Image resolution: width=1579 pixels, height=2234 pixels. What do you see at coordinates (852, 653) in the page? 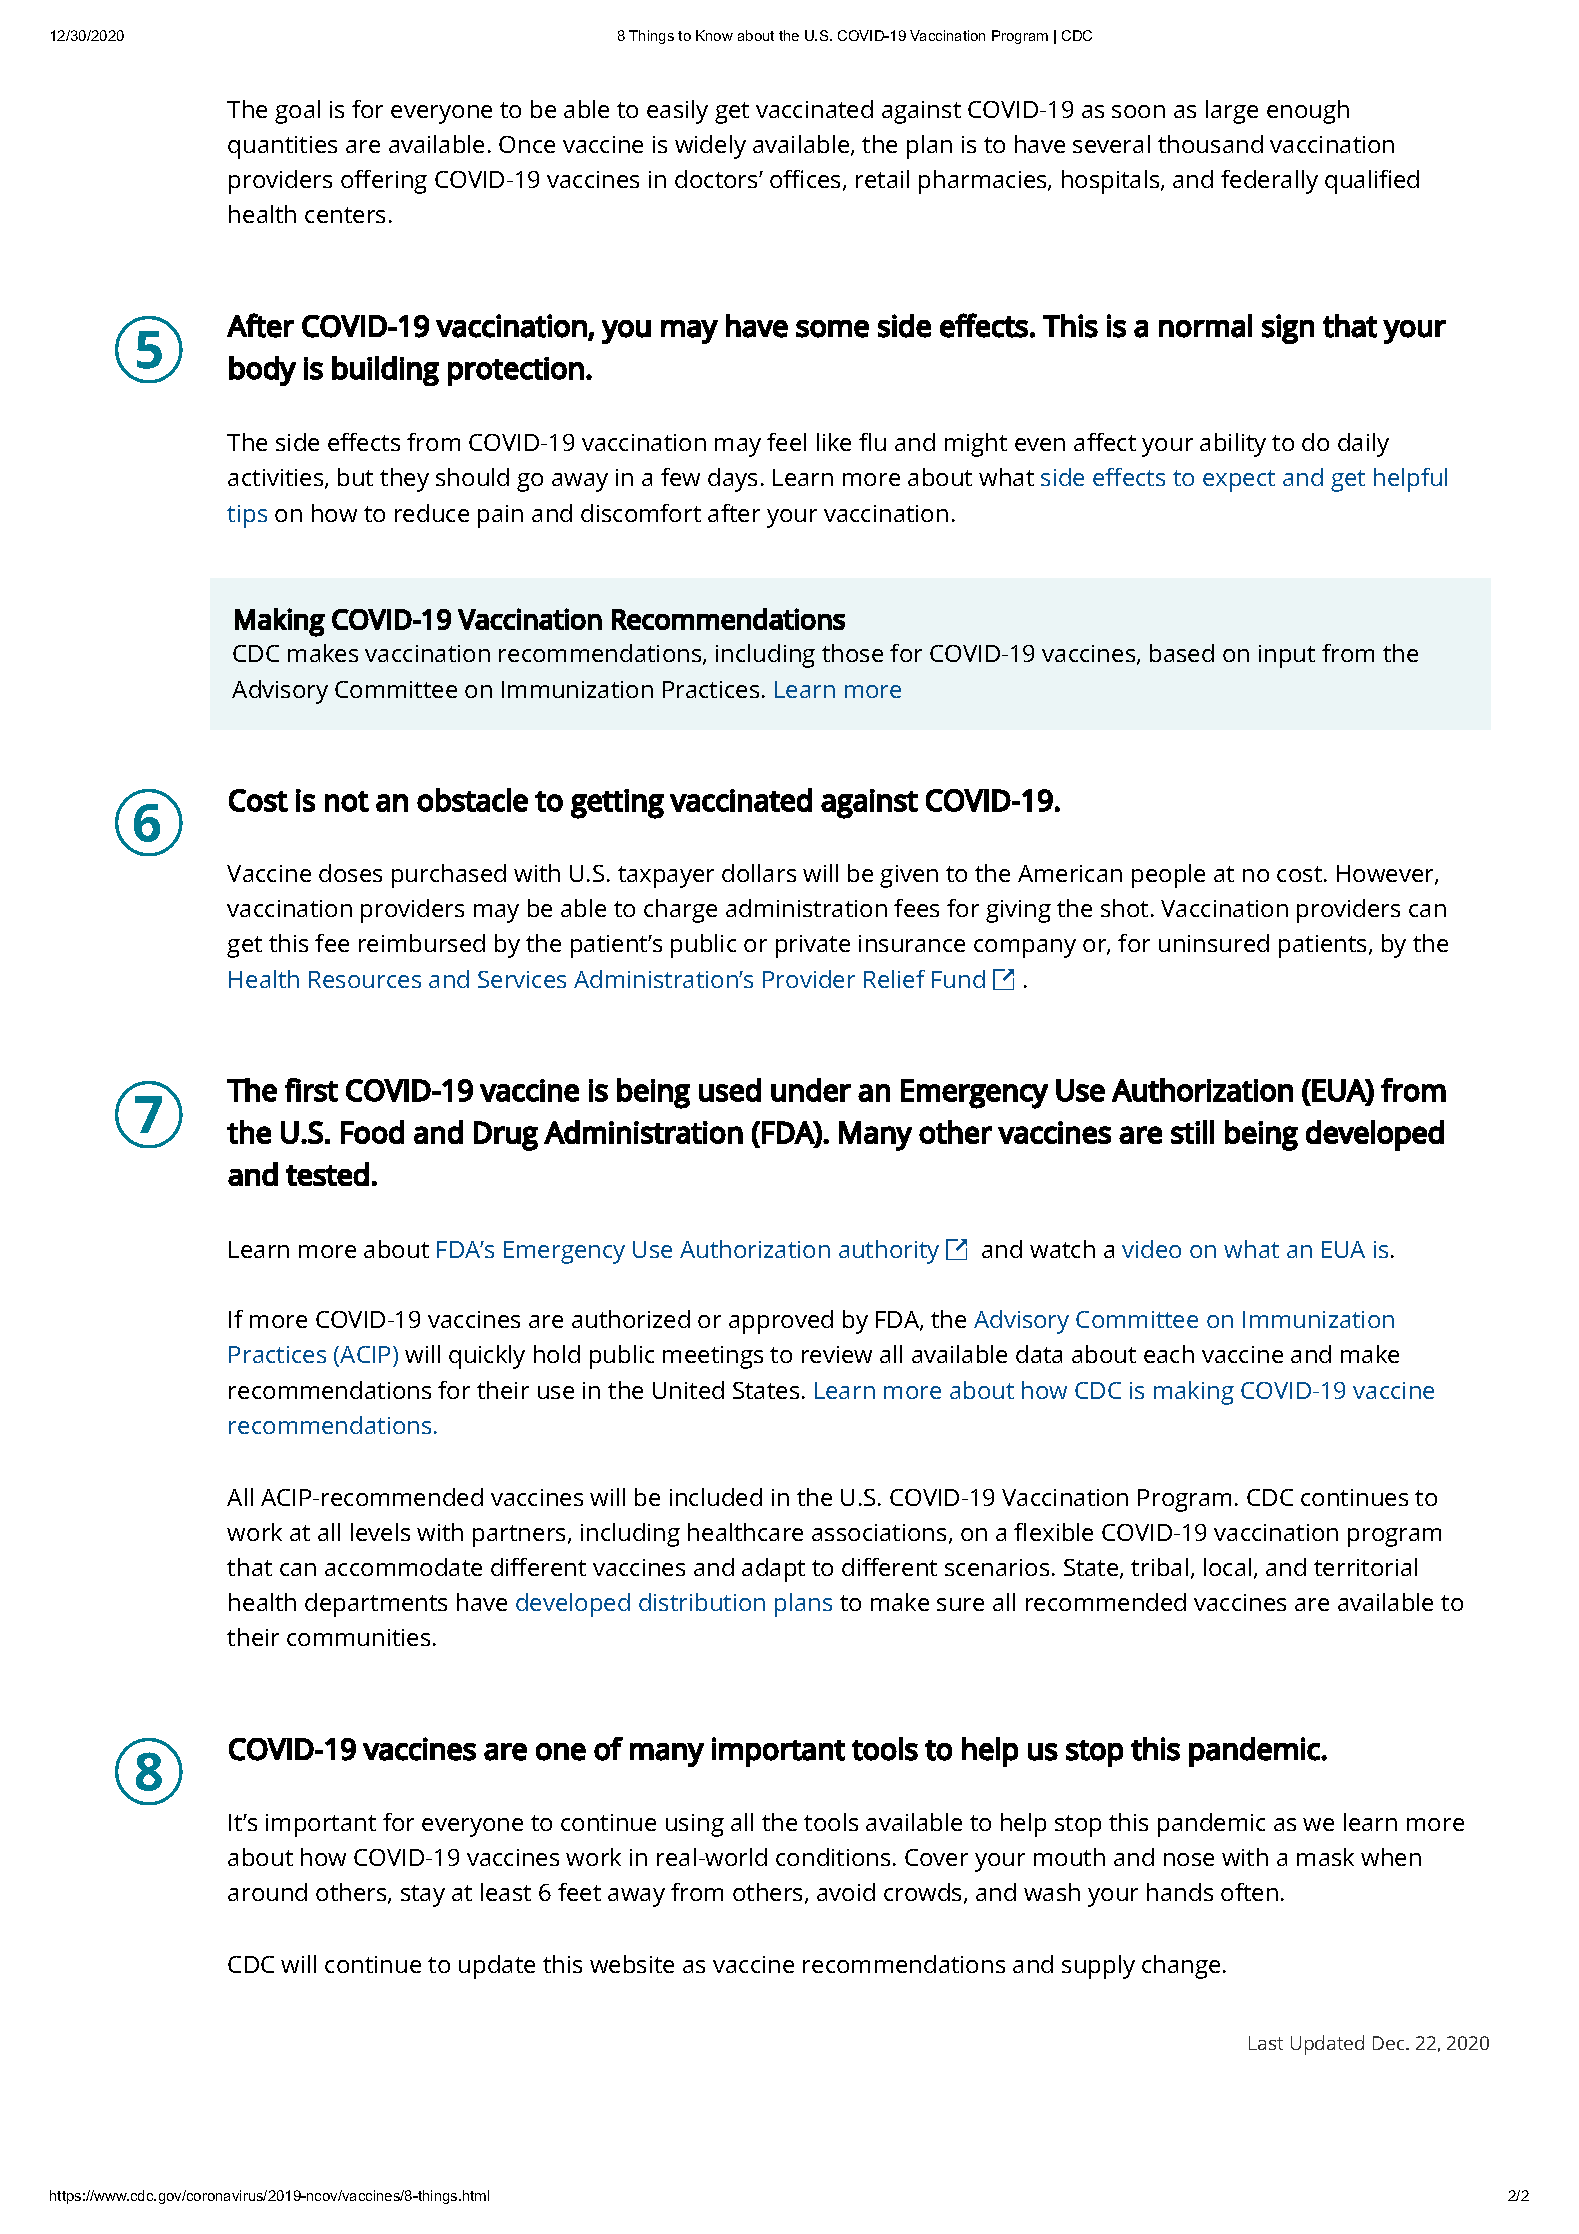
I see `those` at bounding box center [852, 653].
